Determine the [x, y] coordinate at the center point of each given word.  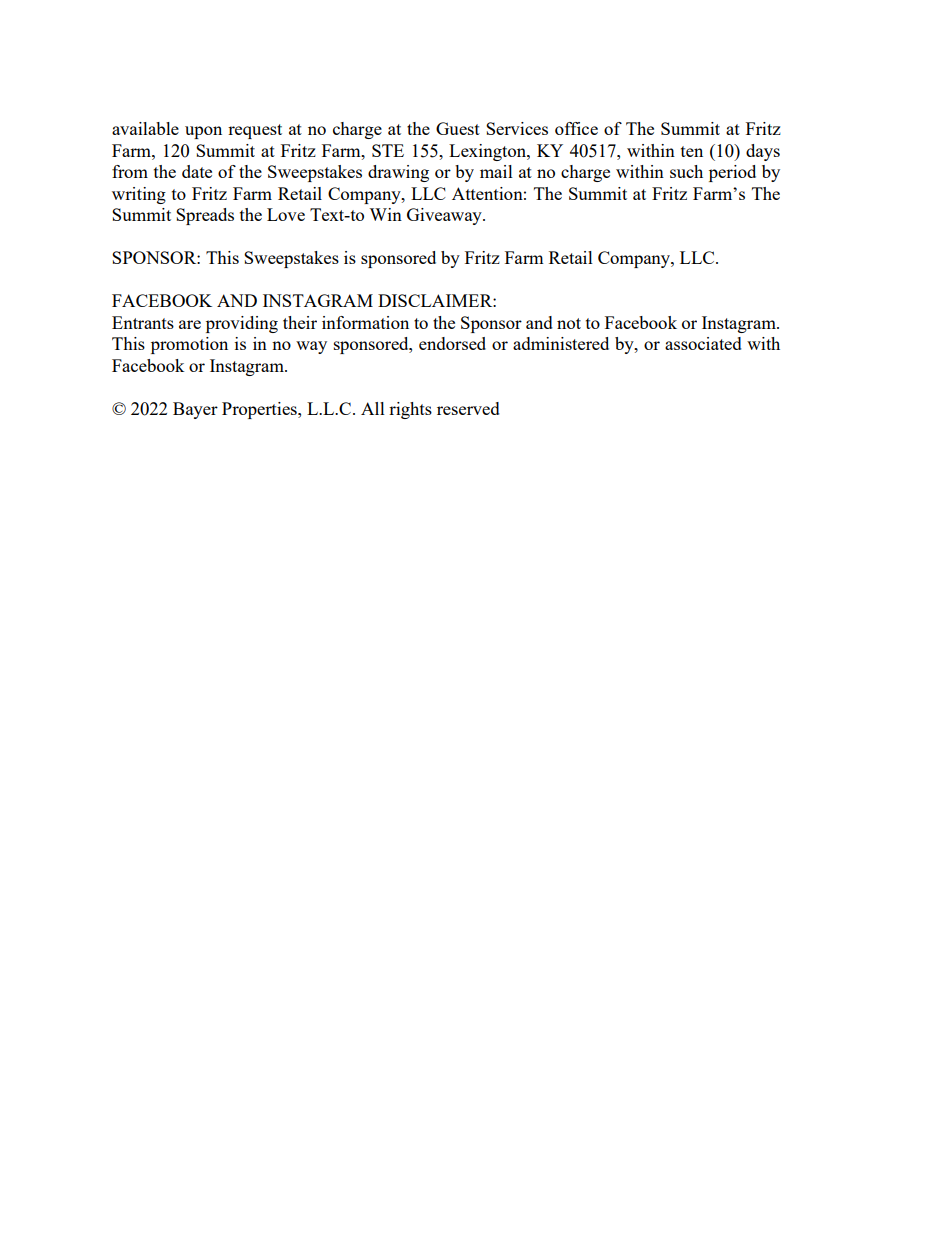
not [569, 323]
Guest [458, 128]
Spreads [205, 216]
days [763, 152]
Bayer [195, 410]
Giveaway [445, 216]
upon [203, 132]
